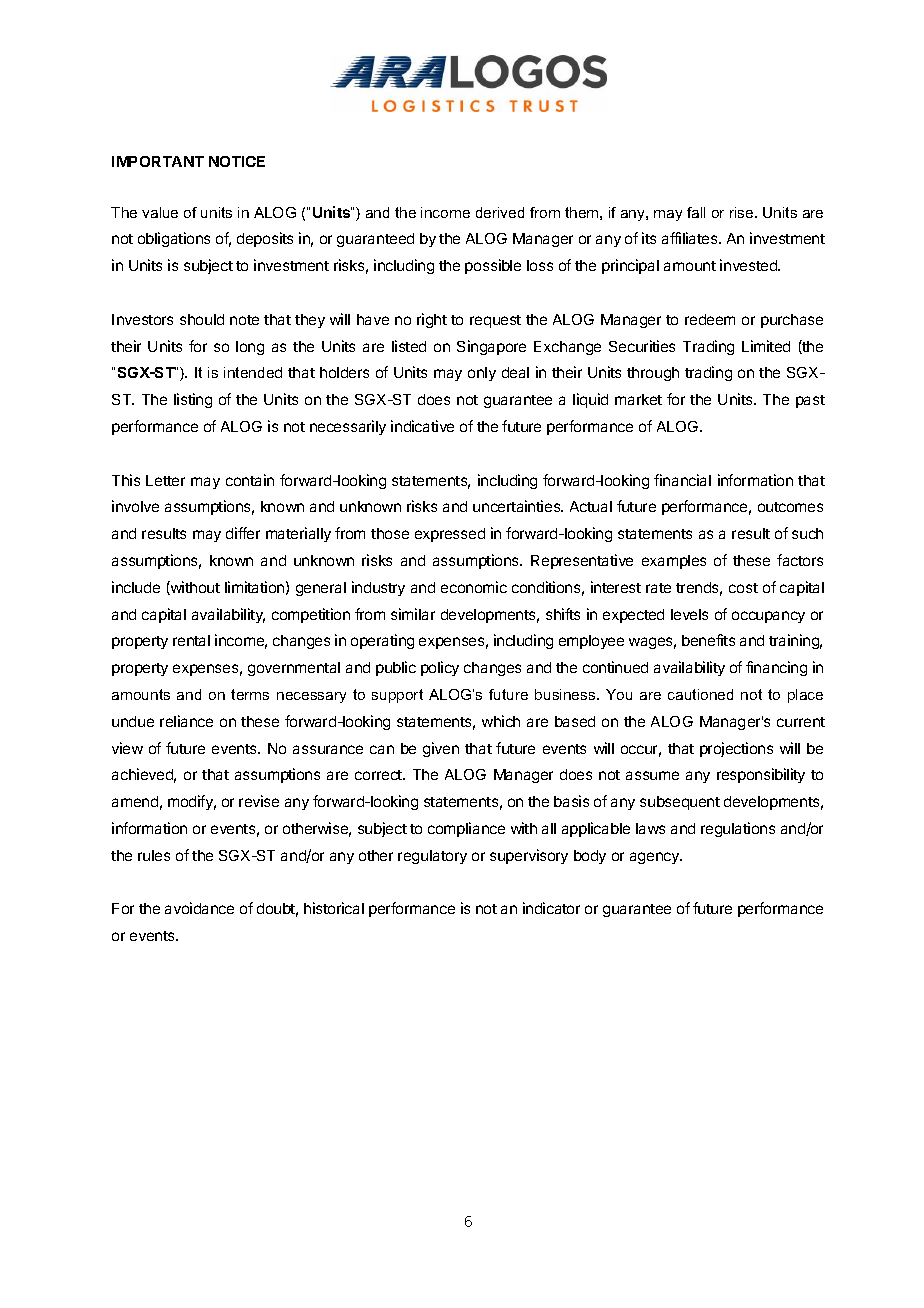  I want to click on derived, so click(500, 212).
